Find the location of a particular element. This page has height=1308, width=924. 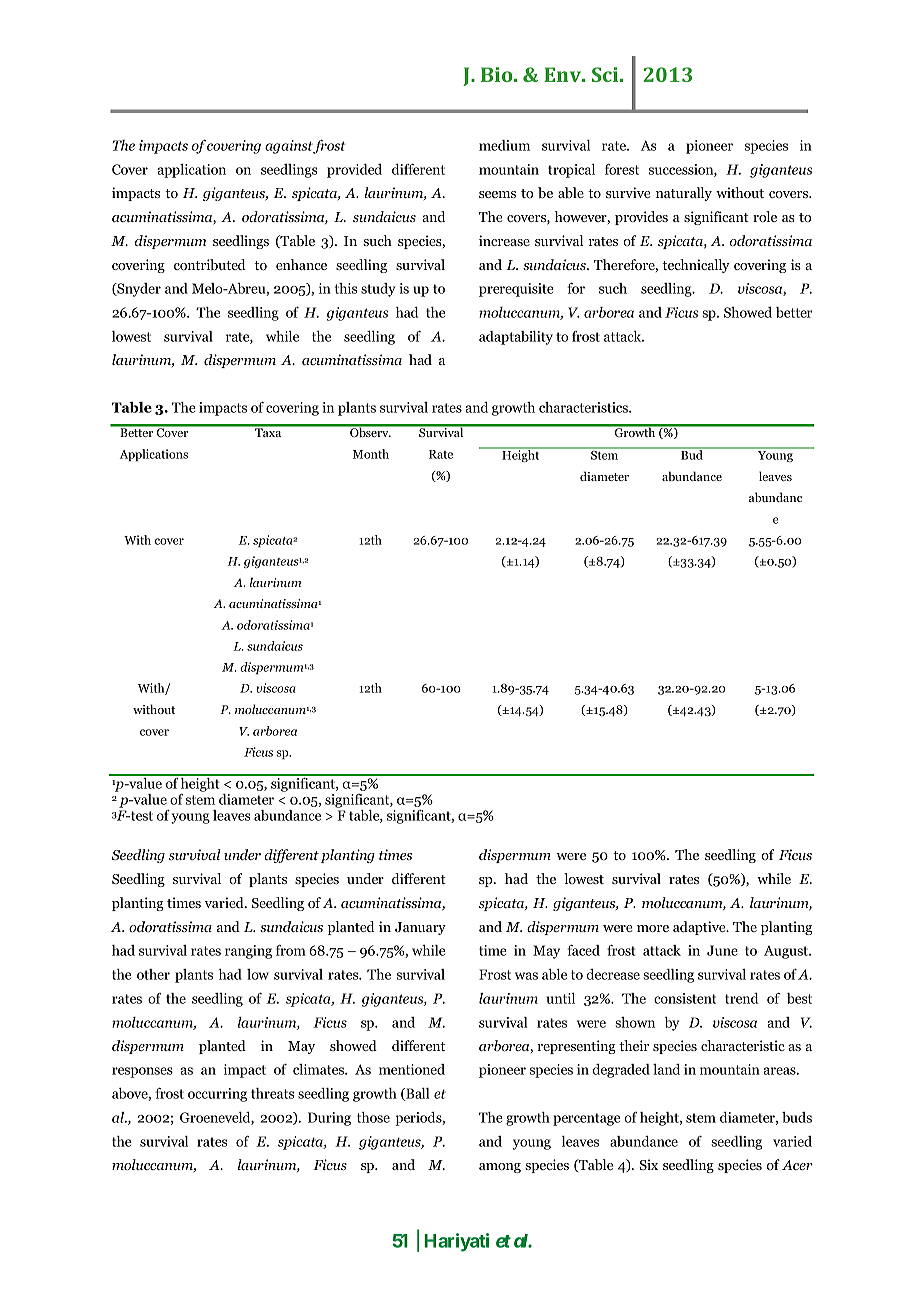

occurring is located at coordinates (217, 1095).
